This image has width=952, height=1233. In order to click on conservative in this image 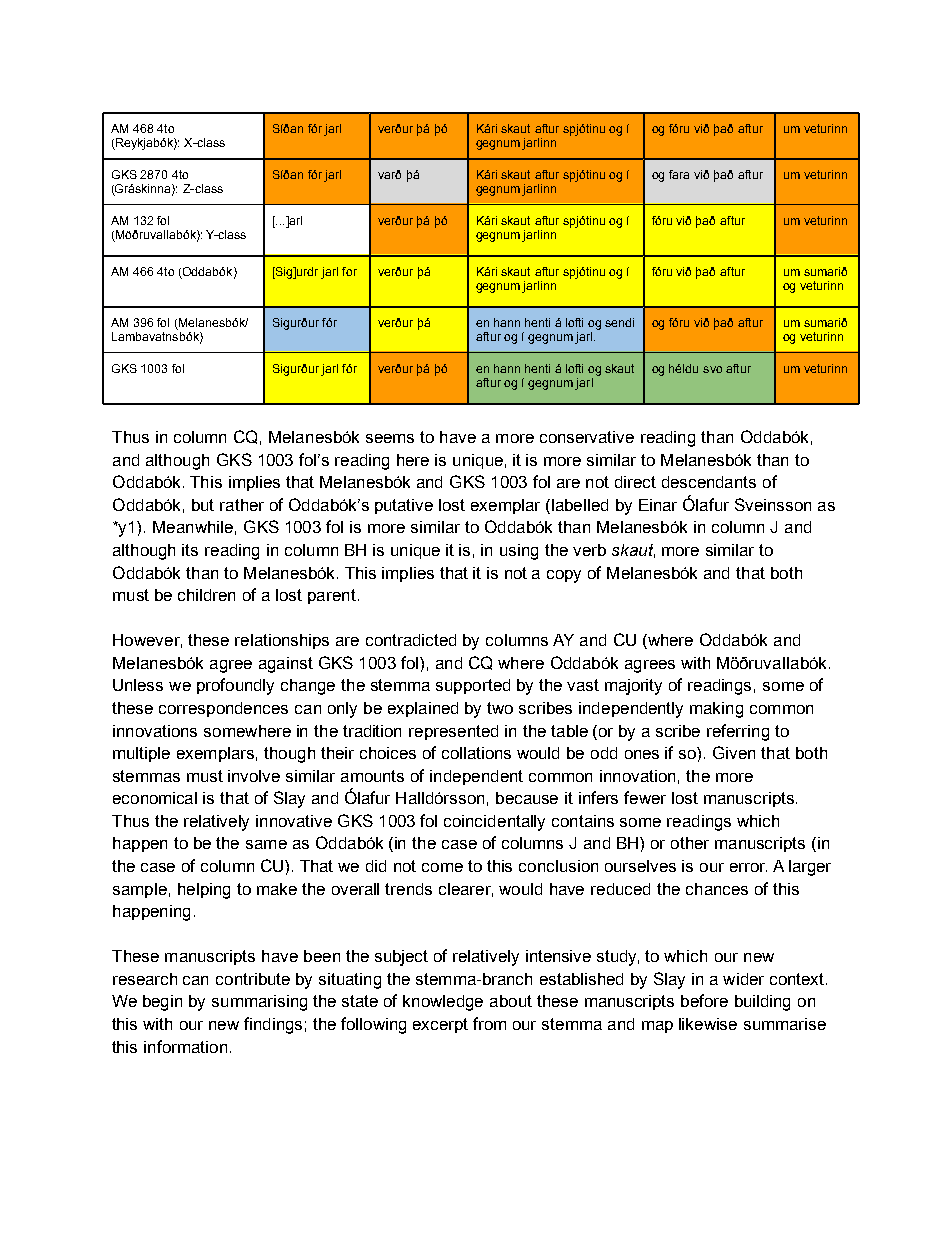, I will do `click(587, 437)`.
